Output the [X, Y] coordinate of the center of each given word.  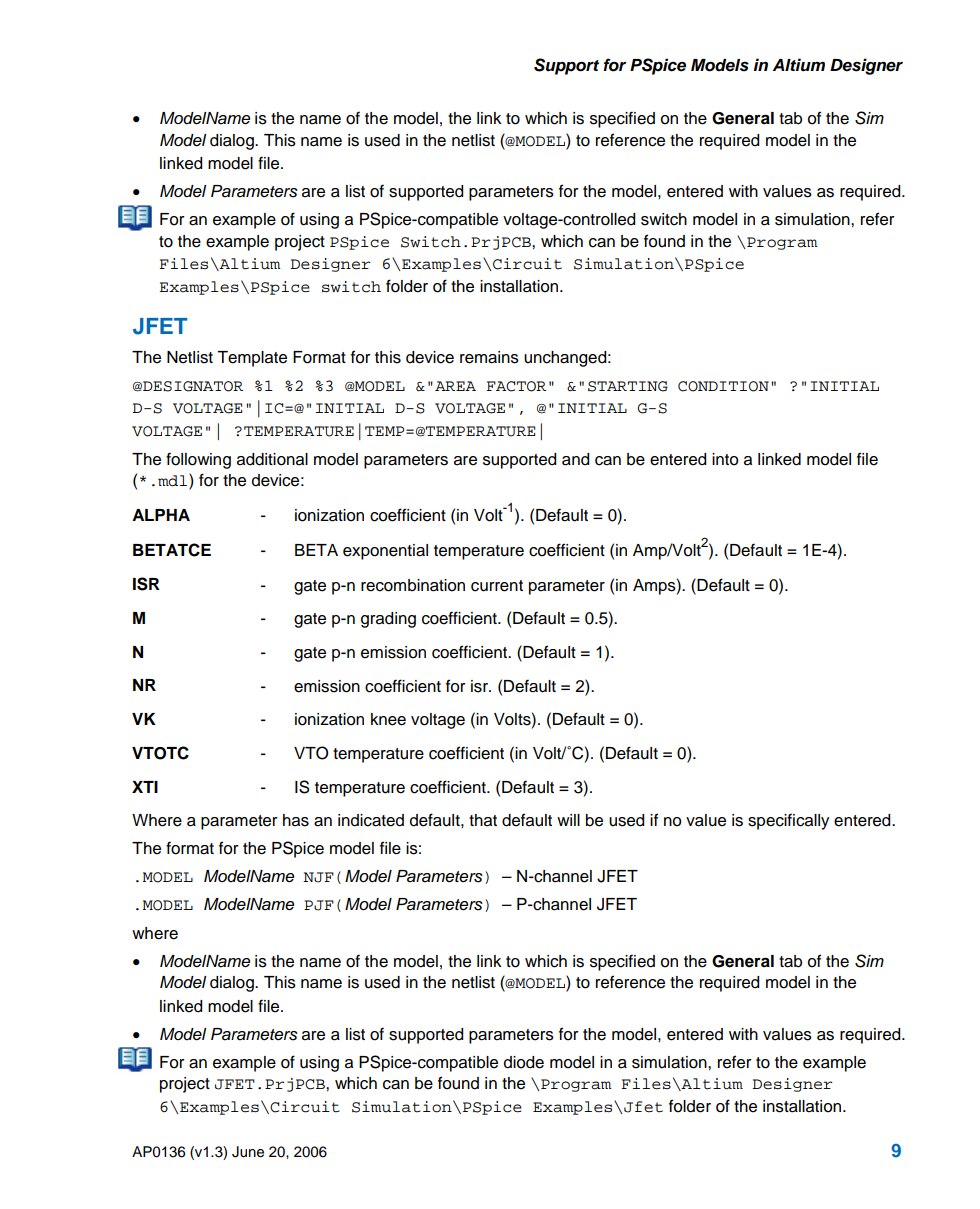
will [568, 820]
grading [388, 620]
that [483, 820]
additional [272, 459]
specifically [788, 821]
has [296, 820]
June [248, 1152]
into [725, 459]
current [497, 586]
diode [524, 1062]
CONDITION [723, 386]
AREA [455, 386]
